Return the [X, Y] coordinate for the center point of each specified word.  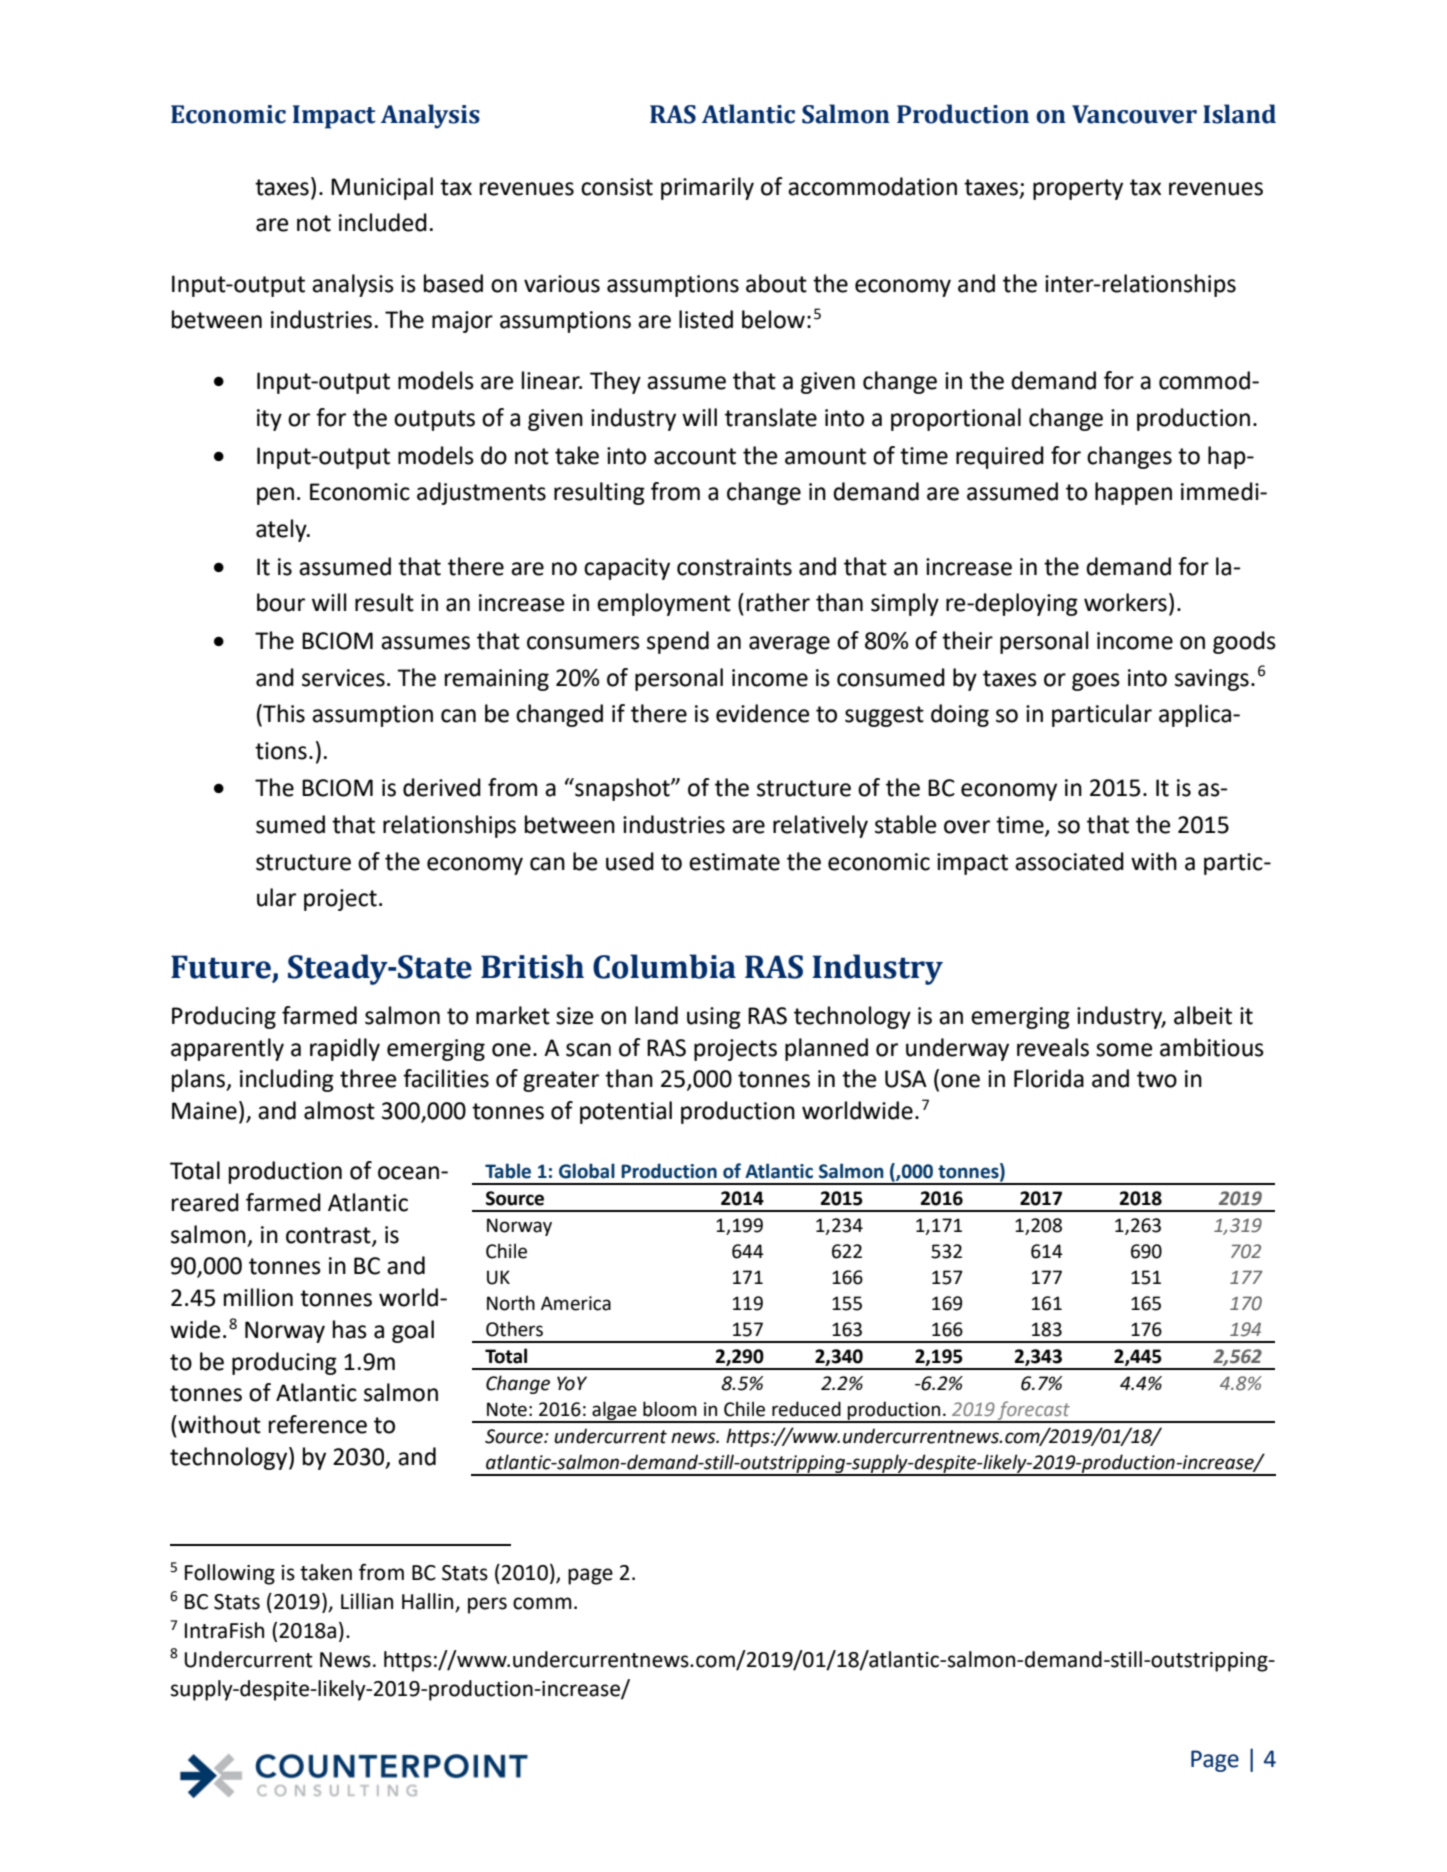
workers [1125, 602]
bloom [670, 1409]
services [343, 678]
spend [678, 642]
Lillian [367, 1601]
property [1078, 189]
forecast [1034, 1411]
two [1157, 1079]
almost [339, 1110]
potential [626, 1112]
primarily [707, 188]
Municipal [382, 188]
